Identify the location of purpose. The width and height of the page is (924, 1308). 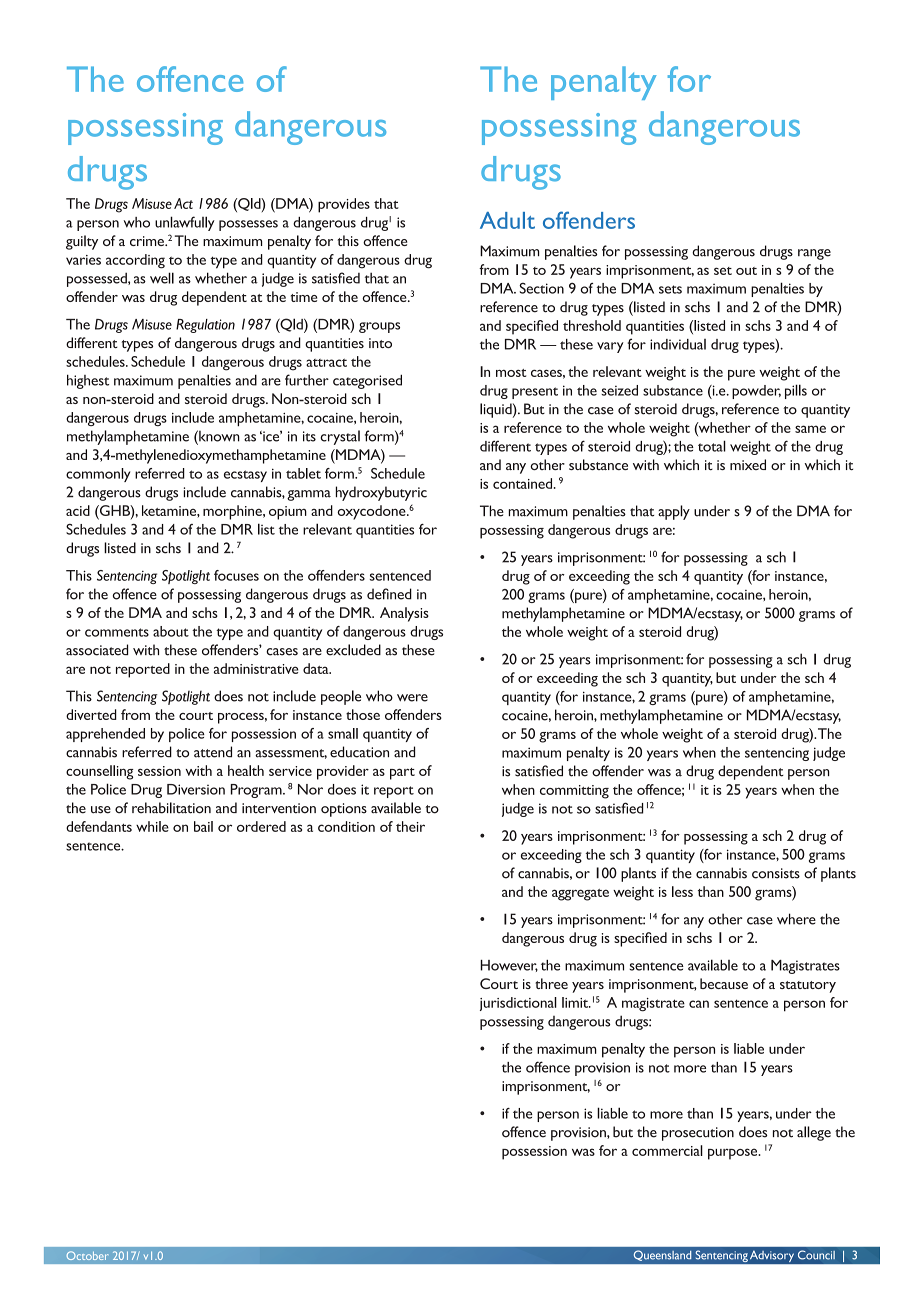
(734, 1154).
